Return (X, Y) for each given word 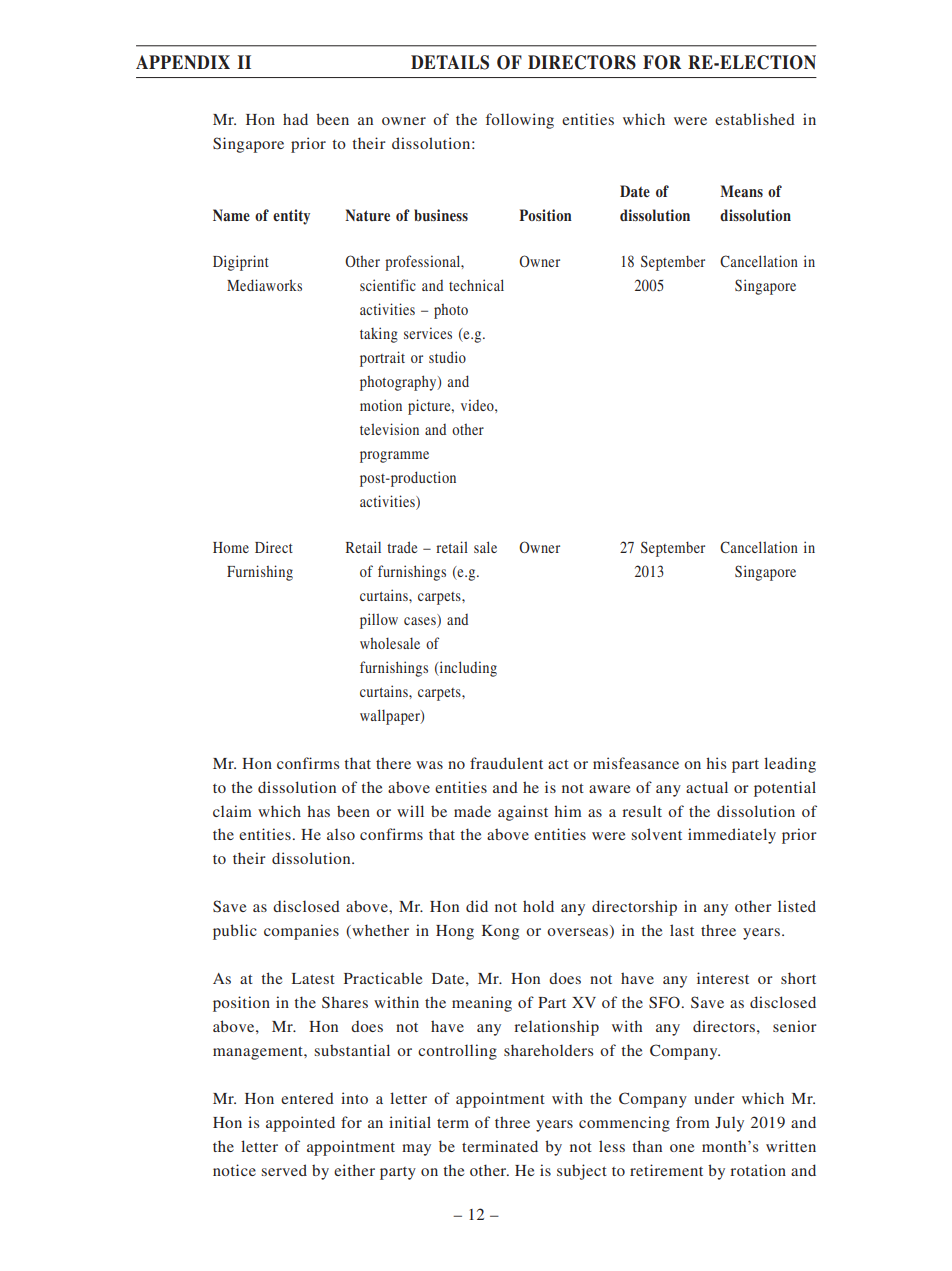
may (416, 1150)
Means (741, 191)
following (520, 121)
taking (379, 335)
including (467, 669)
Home (231, 547)
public (235, 932)
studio (447, 357)
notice (234, 1170)
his (716, 763)
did (477, 906)
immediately (732, 836)
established (755, 119)
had (295, 119)
